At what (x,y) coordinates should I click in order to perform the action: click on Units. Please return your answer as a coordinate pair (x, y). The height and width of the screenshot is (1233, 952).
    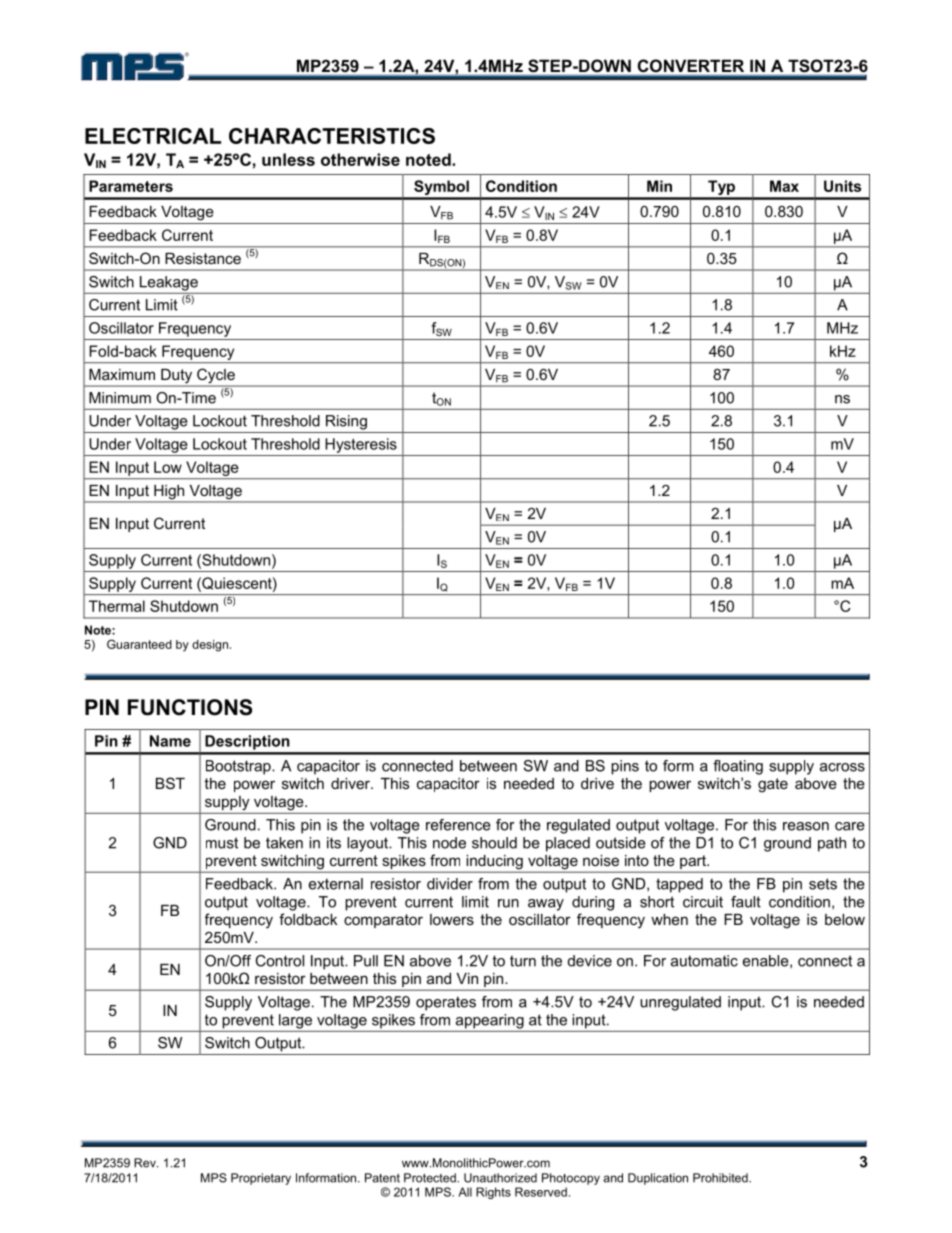
    Looking at the image, I should click on (842, 186).
